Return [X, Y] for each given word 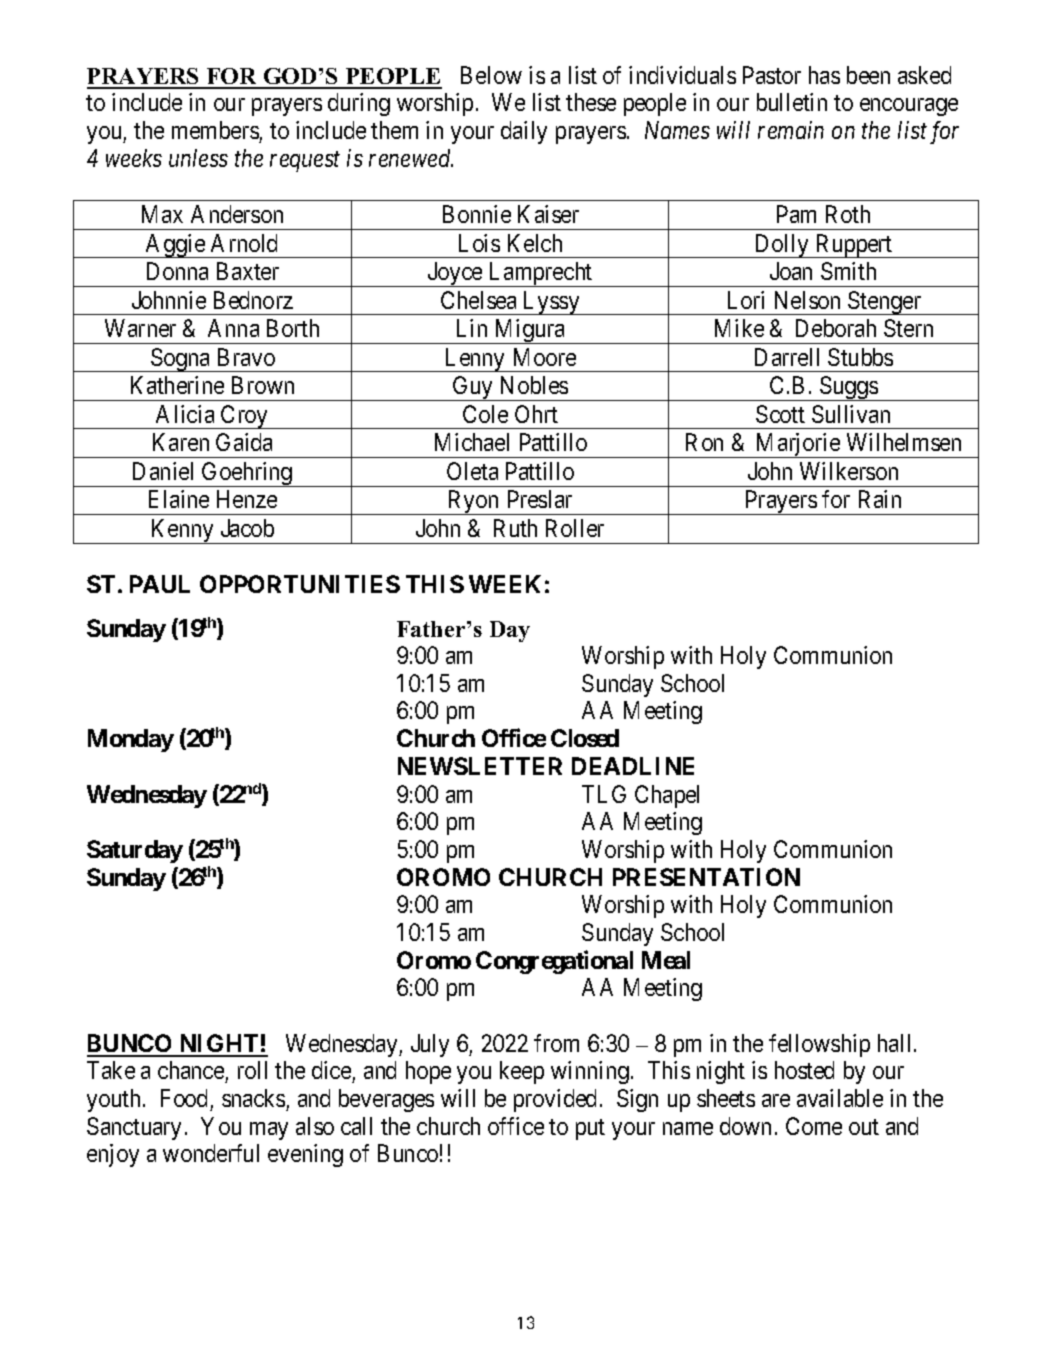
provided [555, 1100]
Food [184, 1098]
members [215, 130]
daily [524, 132]
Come [814, 1126]
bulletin [792, 102]
